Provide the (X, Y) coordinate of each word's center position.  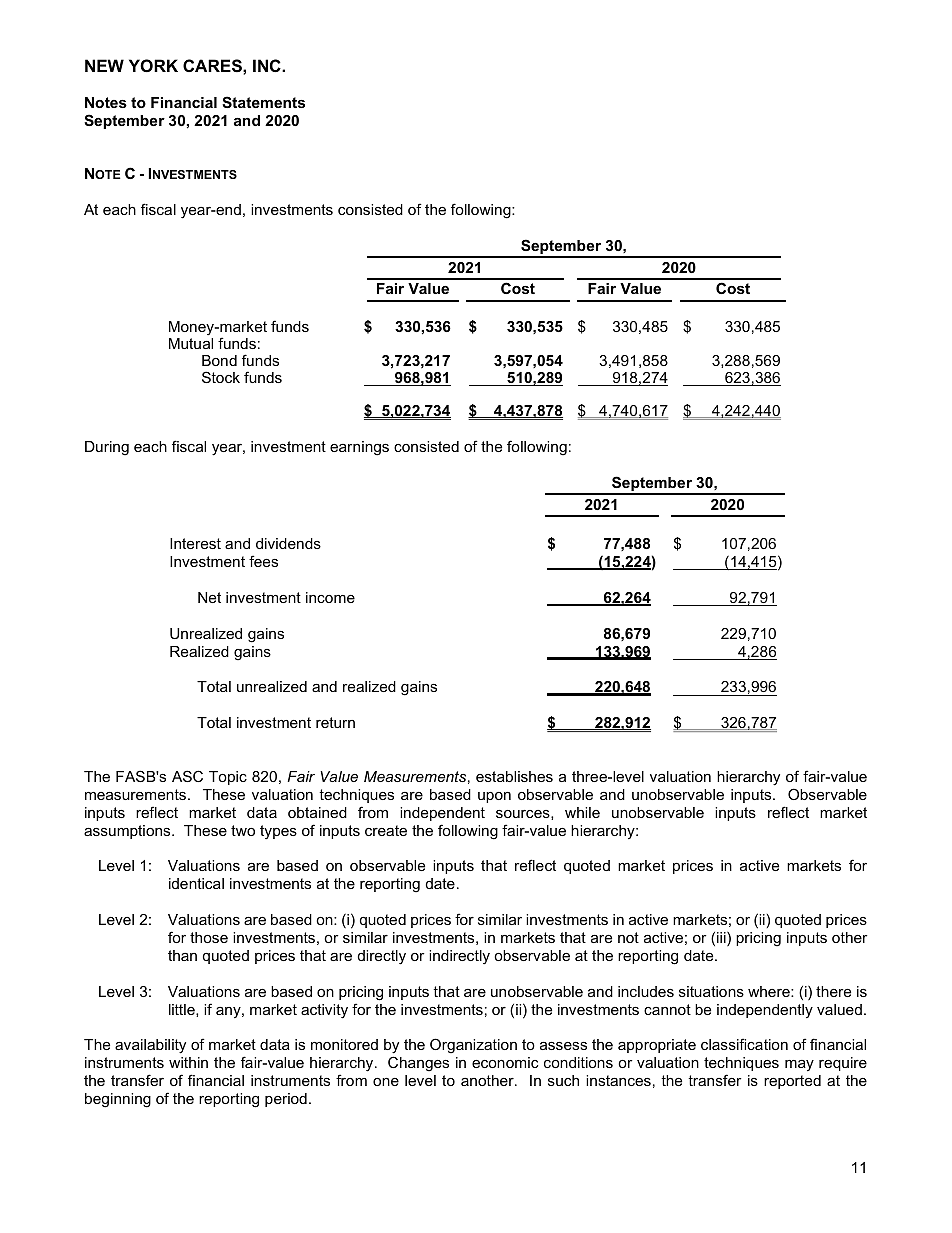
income (330, 597)
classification (744, 1044)
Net (209, 597)
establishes (514, 776)
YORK (153, 65)
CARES (213, 66)
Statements (263, 102)
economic (505, 1062)
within (188, 1062)
